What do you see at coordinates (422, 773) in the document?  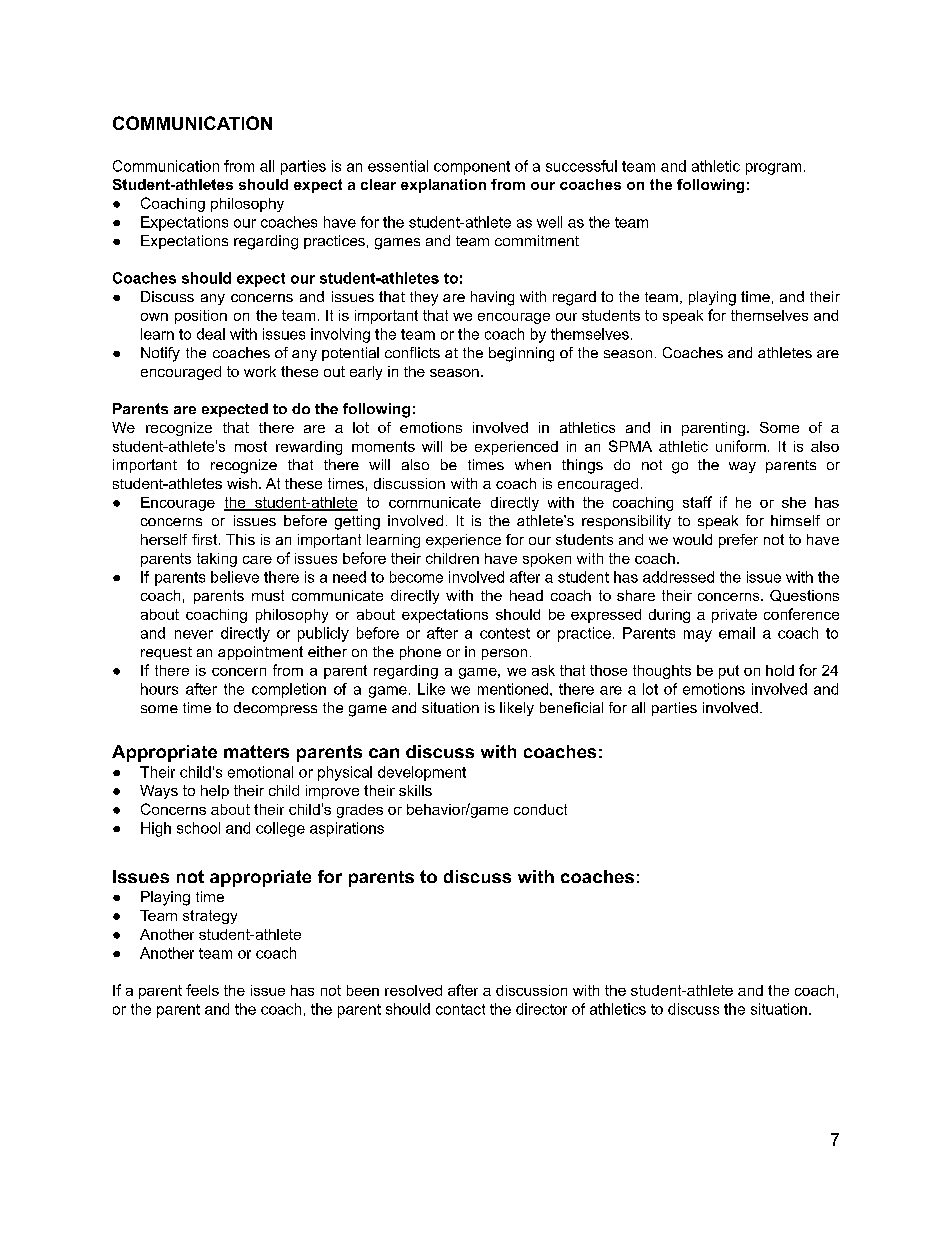 I see `development` at bounding box center [422, 773].
